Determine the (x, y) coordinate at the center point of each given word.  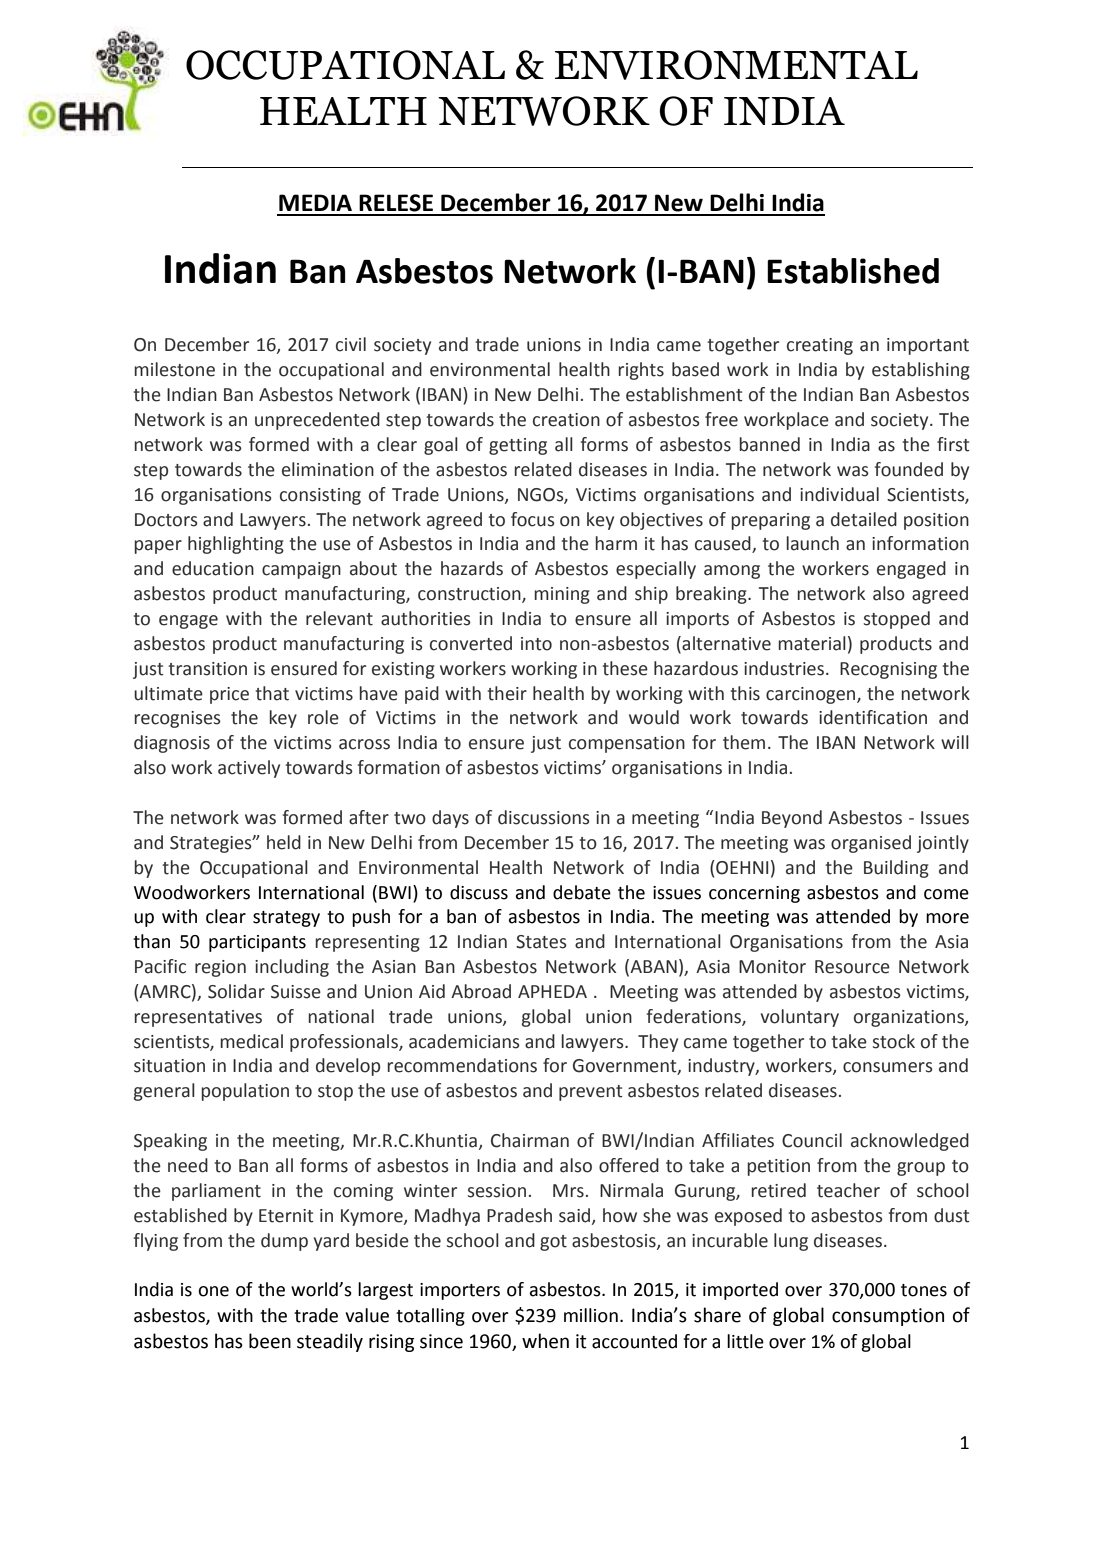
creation (566, 420)
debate (582, 892)
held (284, 842)
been (270, 1341)
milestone (174, 369)
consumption (888, 1317)
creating (820, 346)
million (591, 1315)
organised (871, 844)
